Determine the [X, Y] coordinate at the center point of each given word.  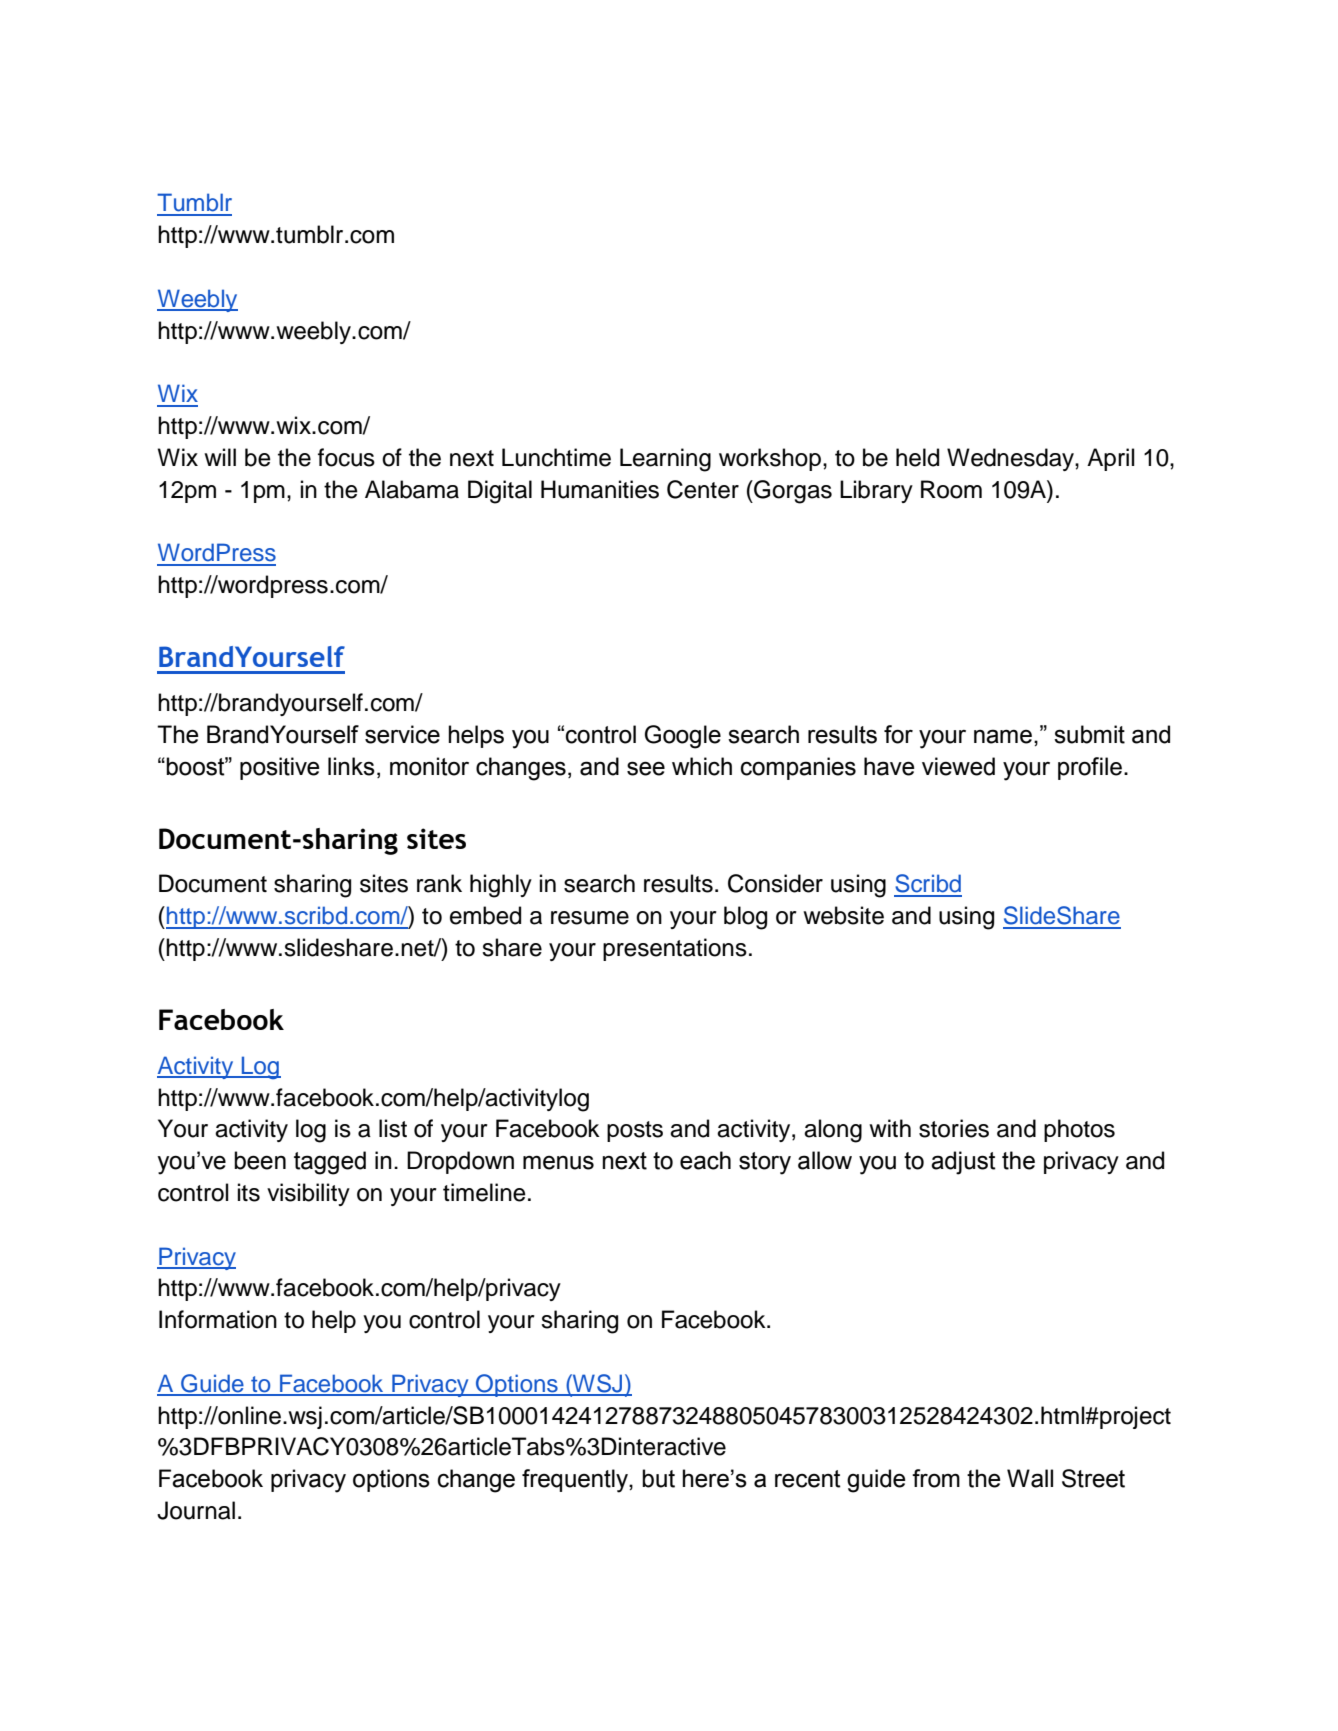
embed [485, 915]
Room [951, 489]
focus [346, 457]
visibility [308, 1194]
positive [280, 768]
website [843, 915]
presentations [675, 949]
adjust [963, 1163]
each [705, 1160]
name [1003, 736]
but [658, 1478]
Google [683, 737]
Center [703, 489]
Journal [196, 1510]
